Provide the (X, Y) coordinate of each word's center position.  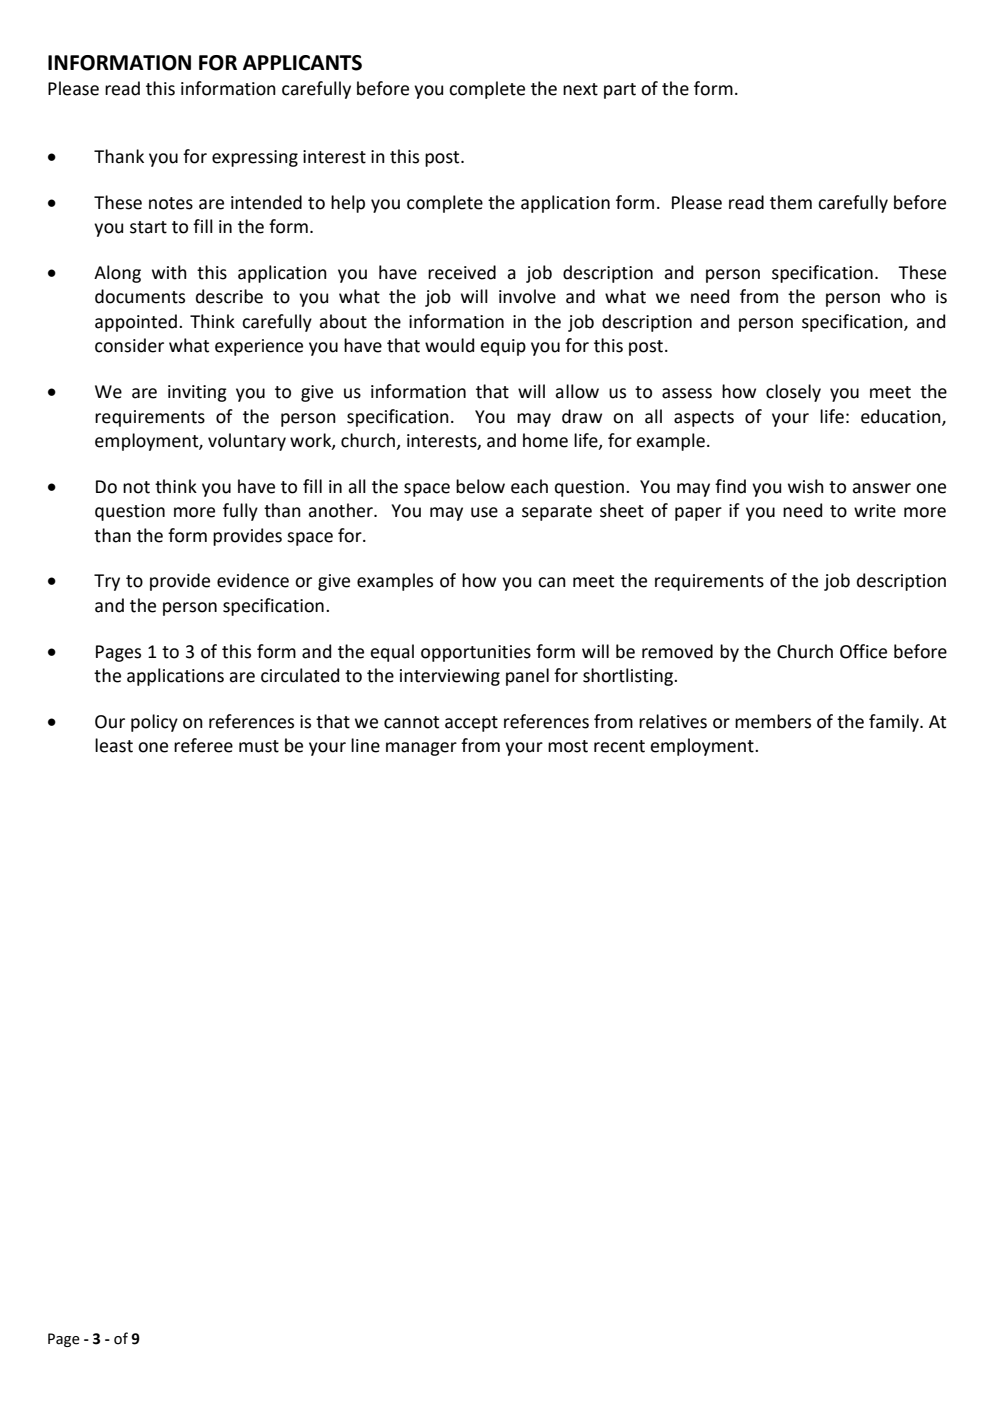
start (148, 227)
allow (577, 391)
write (875, 511)
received (462, 272)
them (791, 202)
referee (203, 745)
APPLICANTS (302, 63)
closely (793, 393)
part (620, 91)
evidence (253, 580)
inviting (197, 393)
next (580, 89)
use (484, 512)
